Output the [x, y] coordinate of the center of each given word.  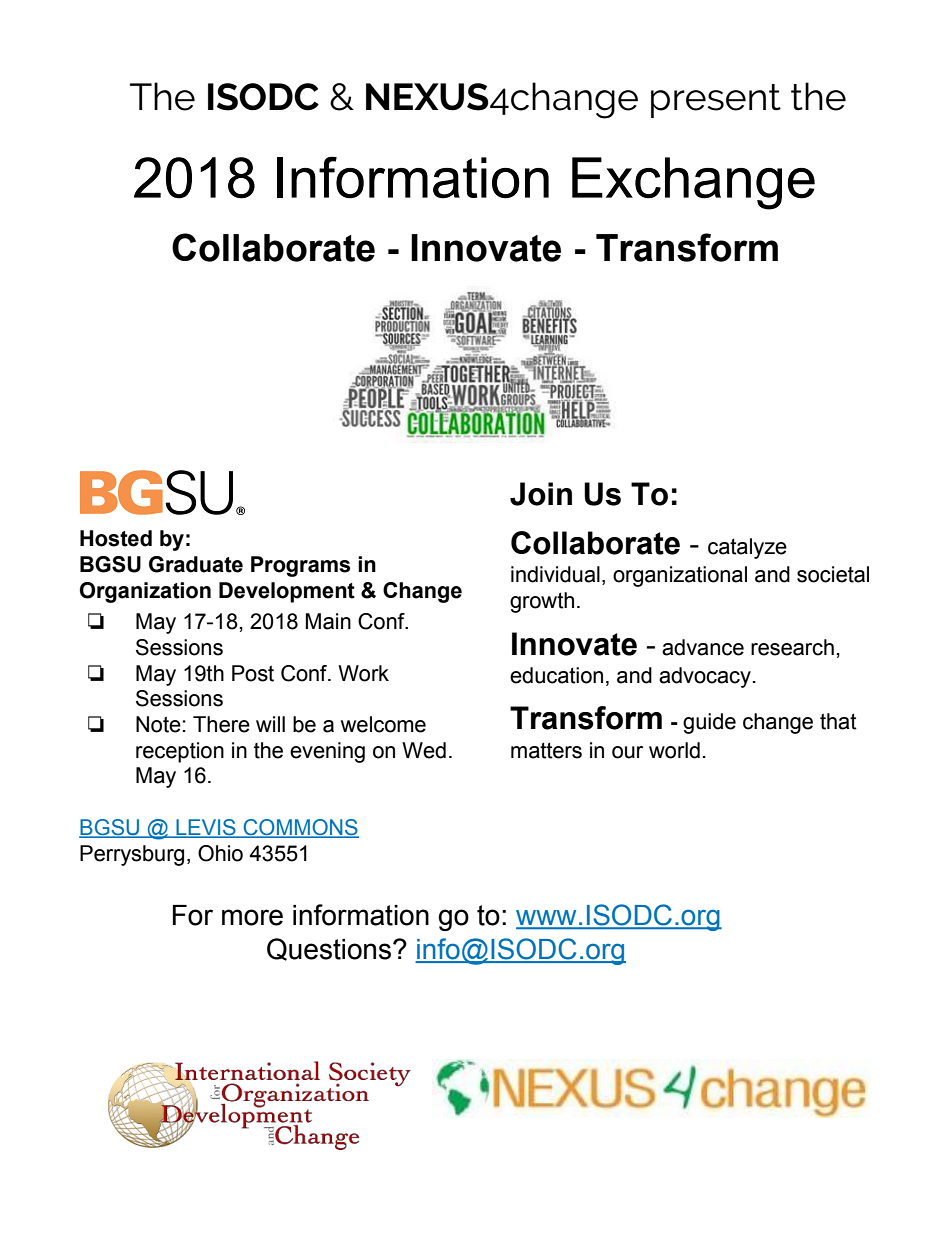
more [252, 917]
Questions [330, 949]
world [674, 750]
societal [833, 574]
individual [555, 574]
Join [541, 494]
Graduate [196, 564]
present [716, 101]
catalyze [747, 548]
